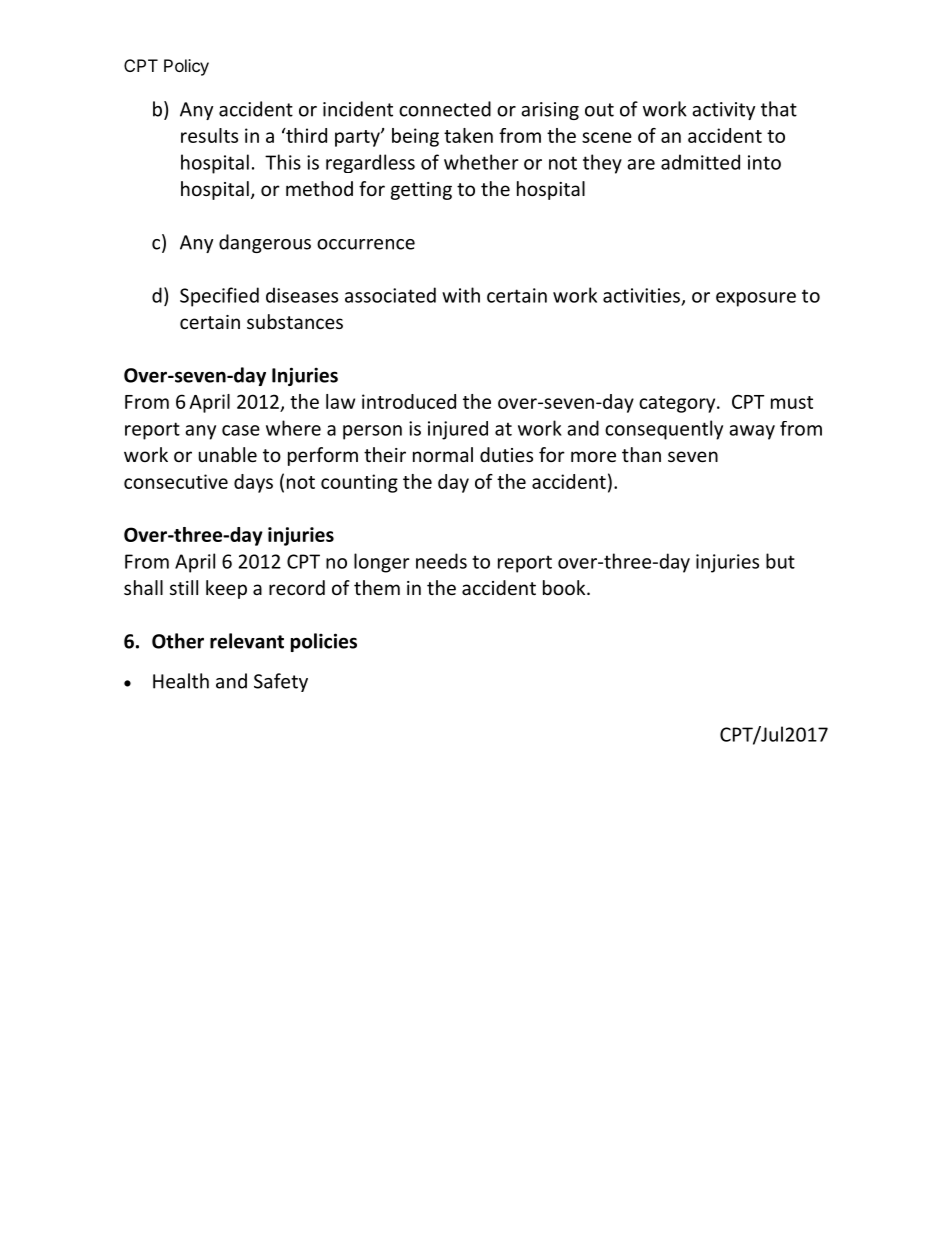  I want to click on Health, so click(181, 681).
